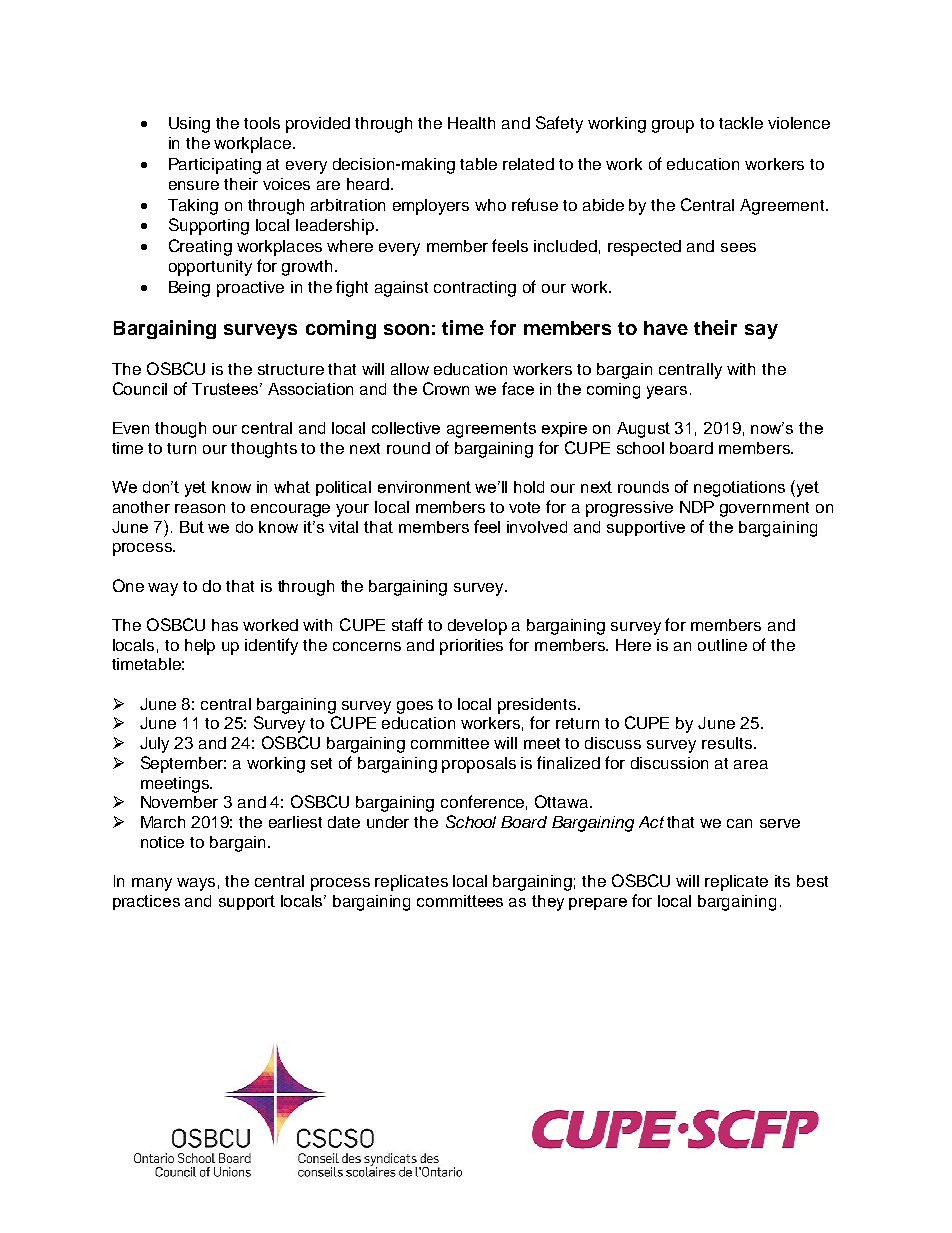 The height and width of the document is (1233, 952). Describe the element at coordinates (140, 388) in the document. I see `Council` at that location.
